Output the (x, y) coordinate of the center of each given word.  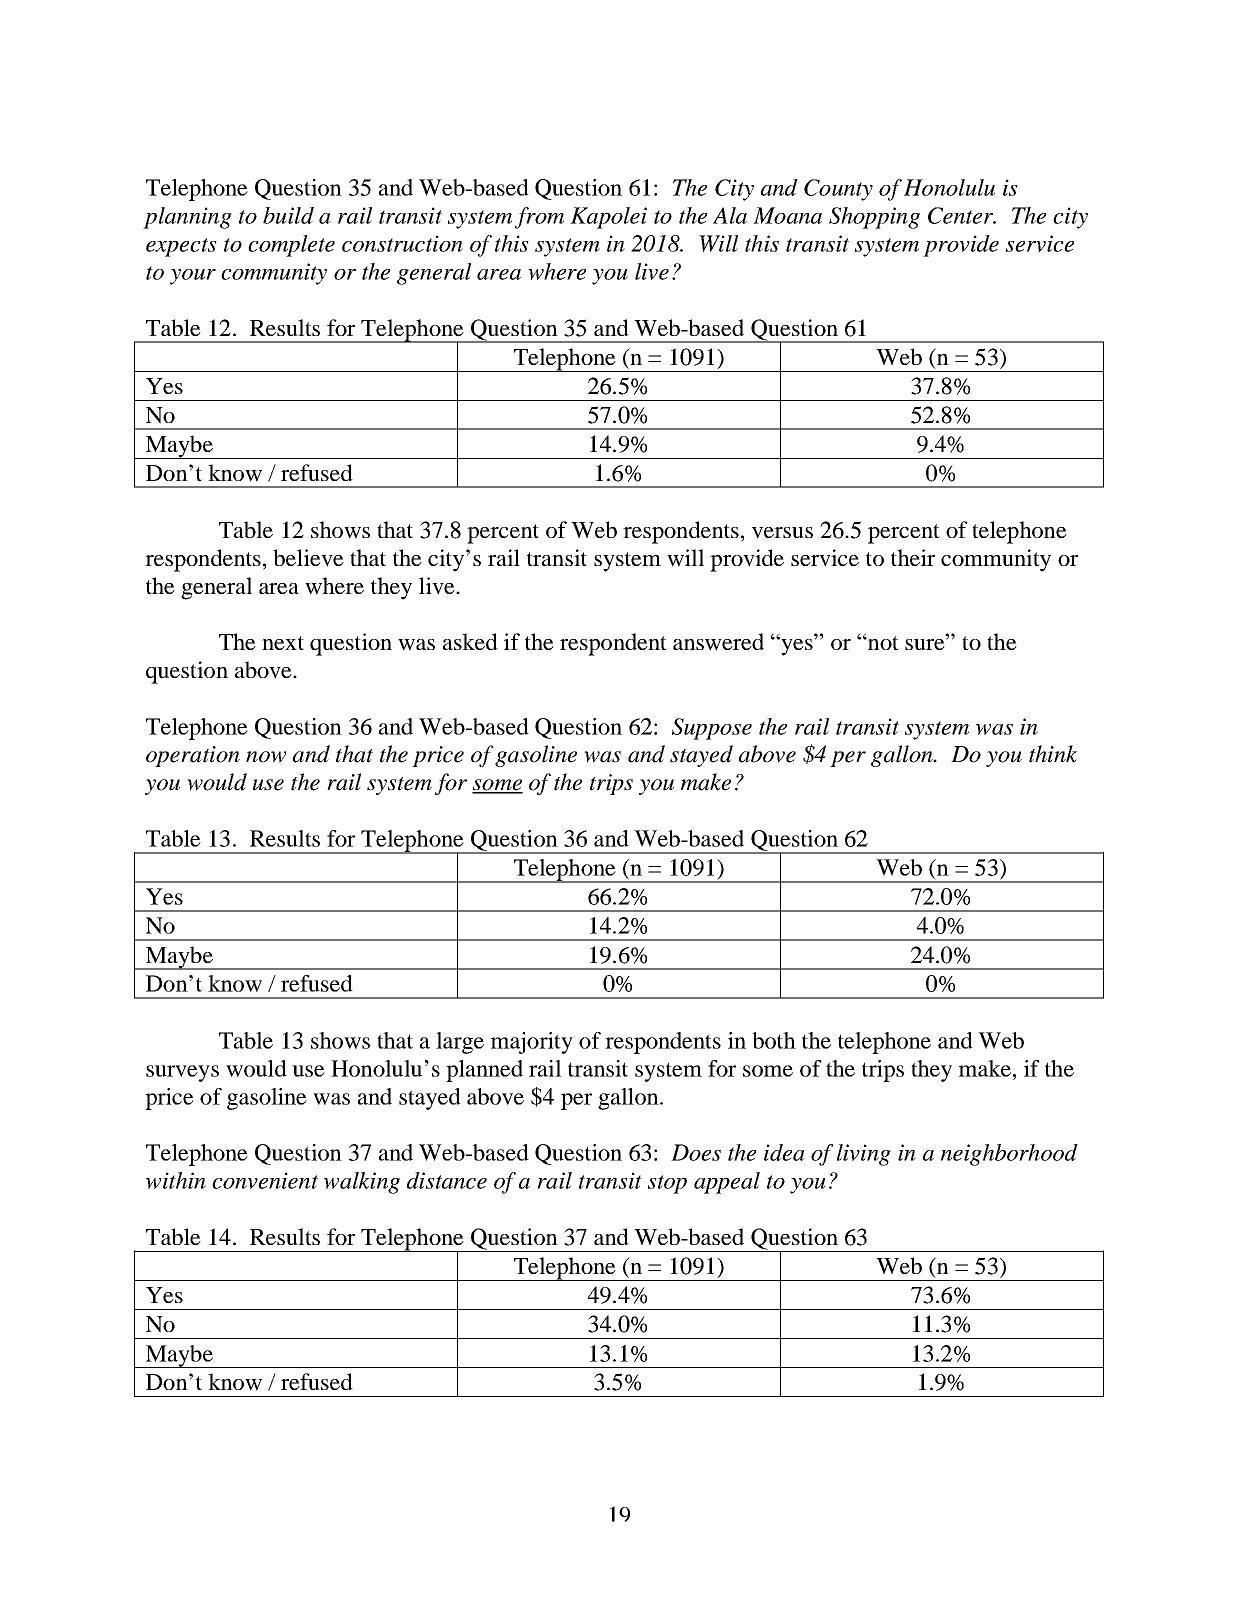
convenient (265, 1180)
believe (308, 558)
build (288, 215)
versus (782, 533)
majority (532, 1043)
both (774, 1040)
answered (718, 642)
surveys (182, 1073)
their (913, 557)
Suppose (712, 729)
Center (962, 215)
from (539, 218)
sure (926, 644)
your (193, 277)
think (1053, 754)
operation (193, 756)
